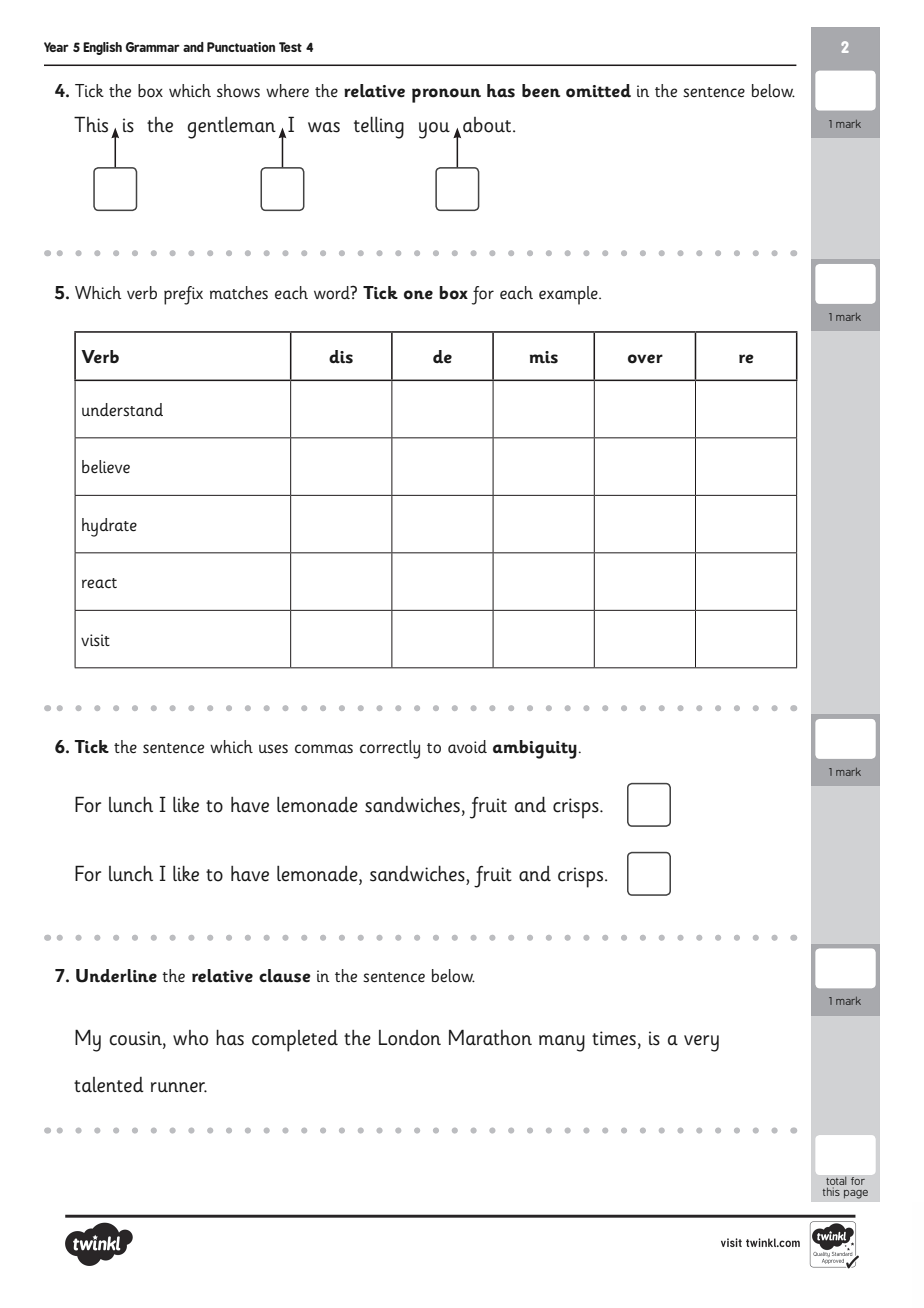 This page has width=924, height=1308. Describe the element at coordinates (535, 749) in the page. I see `ambiguity` at that location.
